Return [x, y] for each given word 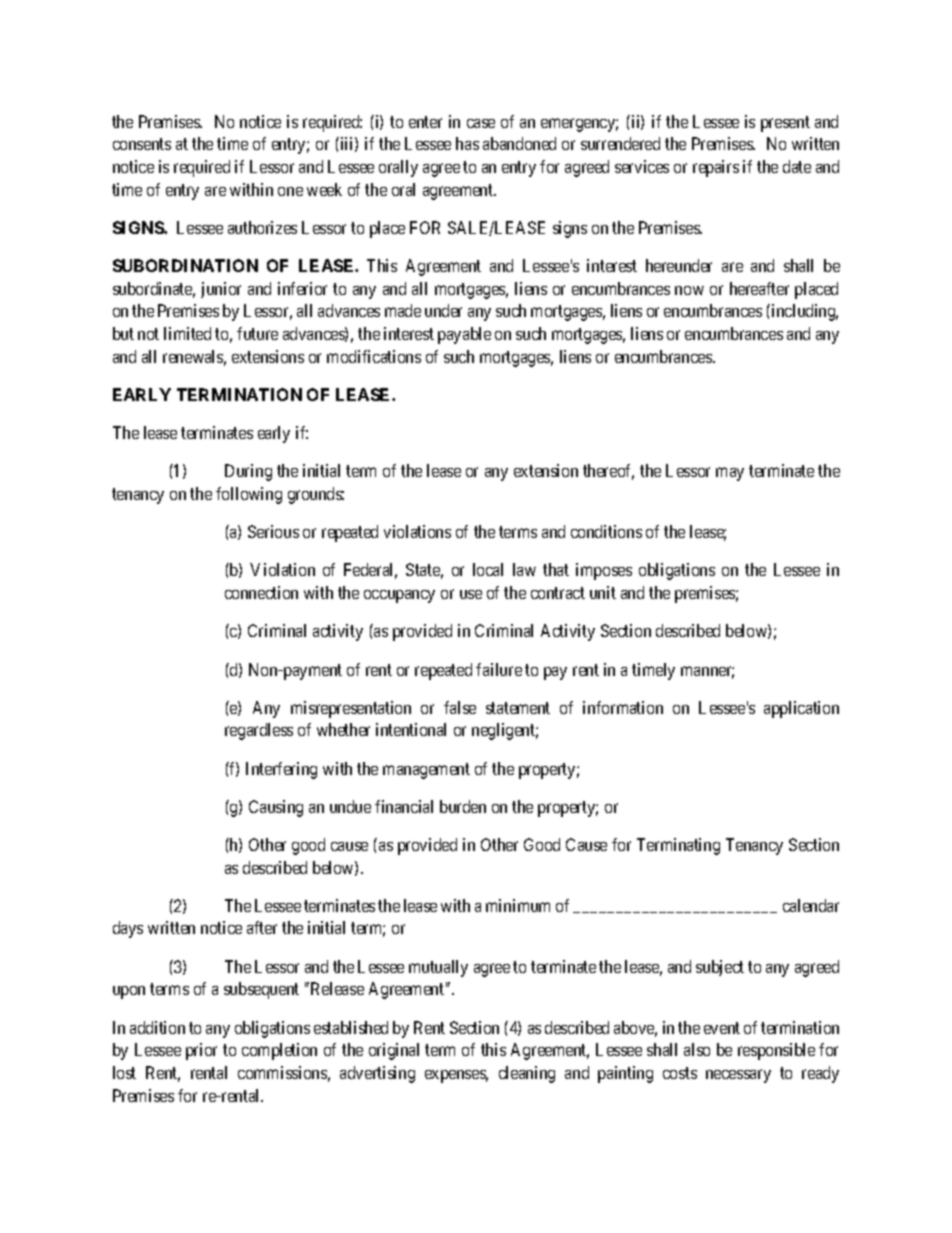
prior [201, 1051]
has [467, 143]
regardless [259, 731]
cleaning [527, 1074]
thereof [608, 472]
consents [142, 144]
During [248, 472]
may [730, 474]
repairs [716, 168]
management [426, 771]
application [801, 709]
